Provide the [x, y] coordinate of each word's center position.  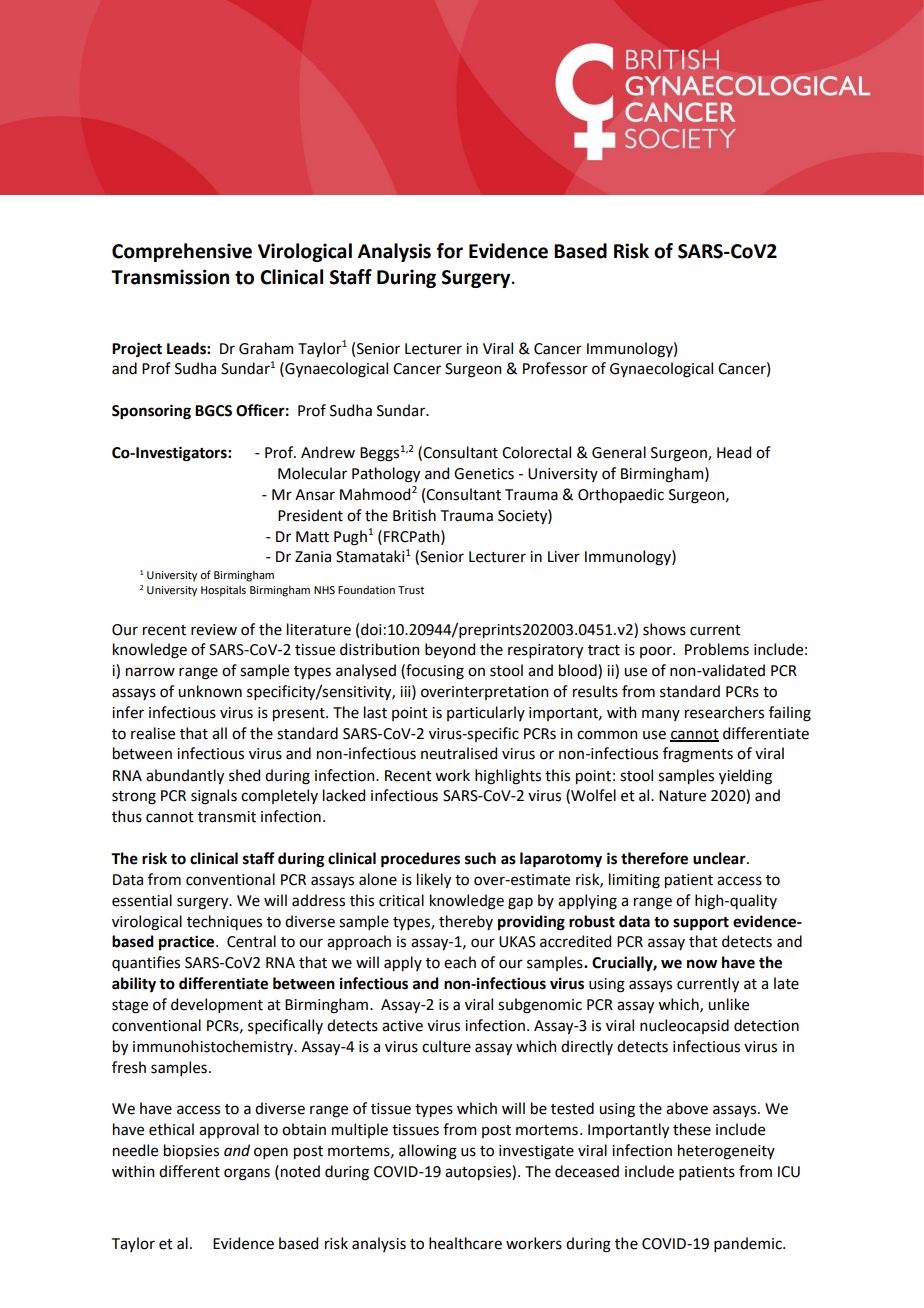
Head [734, 452]
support [701, 924]
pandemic [749, 1244]
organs [247, 1174]
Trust [411, 590]
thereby [466, 922]
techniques [224, 922]
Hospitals [223, 591]
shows [664, 629]
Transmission [170, 277]
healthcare [465, 1243]
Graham [266, 348]
